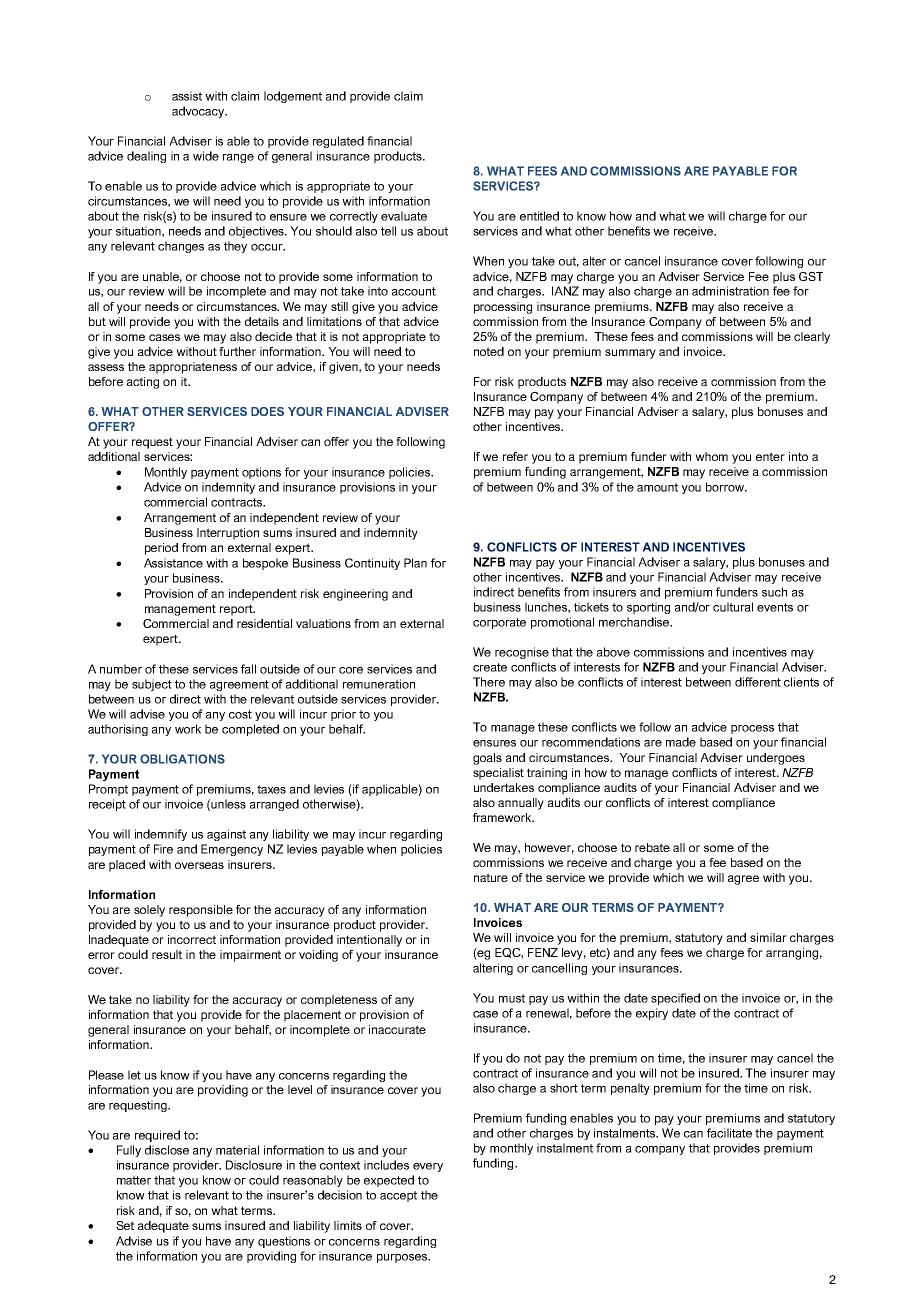 The image size is (924, 1308). Describe the element at coordinates (729, 1133) in the image. I see `facilitate` at that location.
